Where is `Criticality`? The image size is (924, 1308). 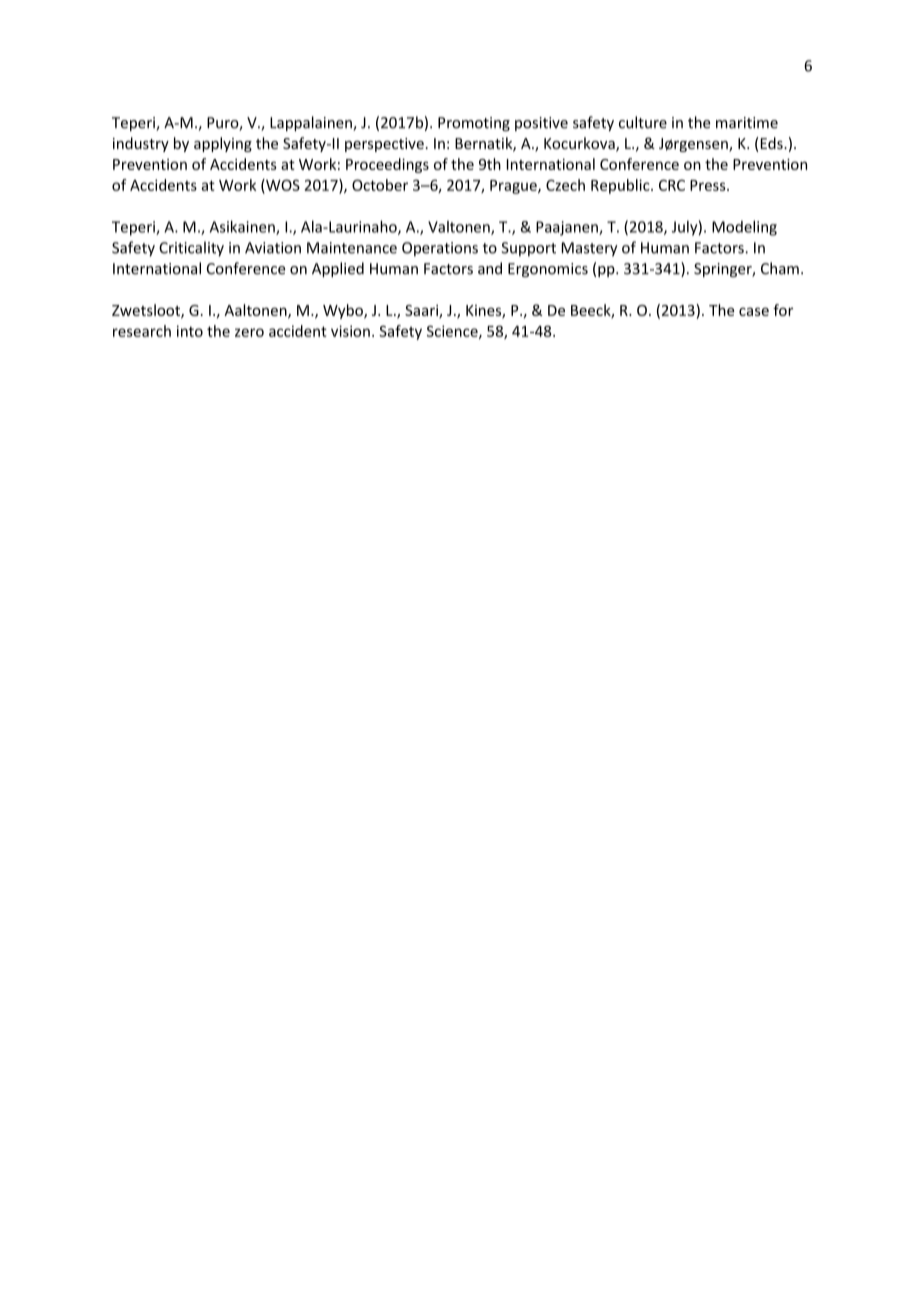 Criticality is located at coordinates (191, 249).
